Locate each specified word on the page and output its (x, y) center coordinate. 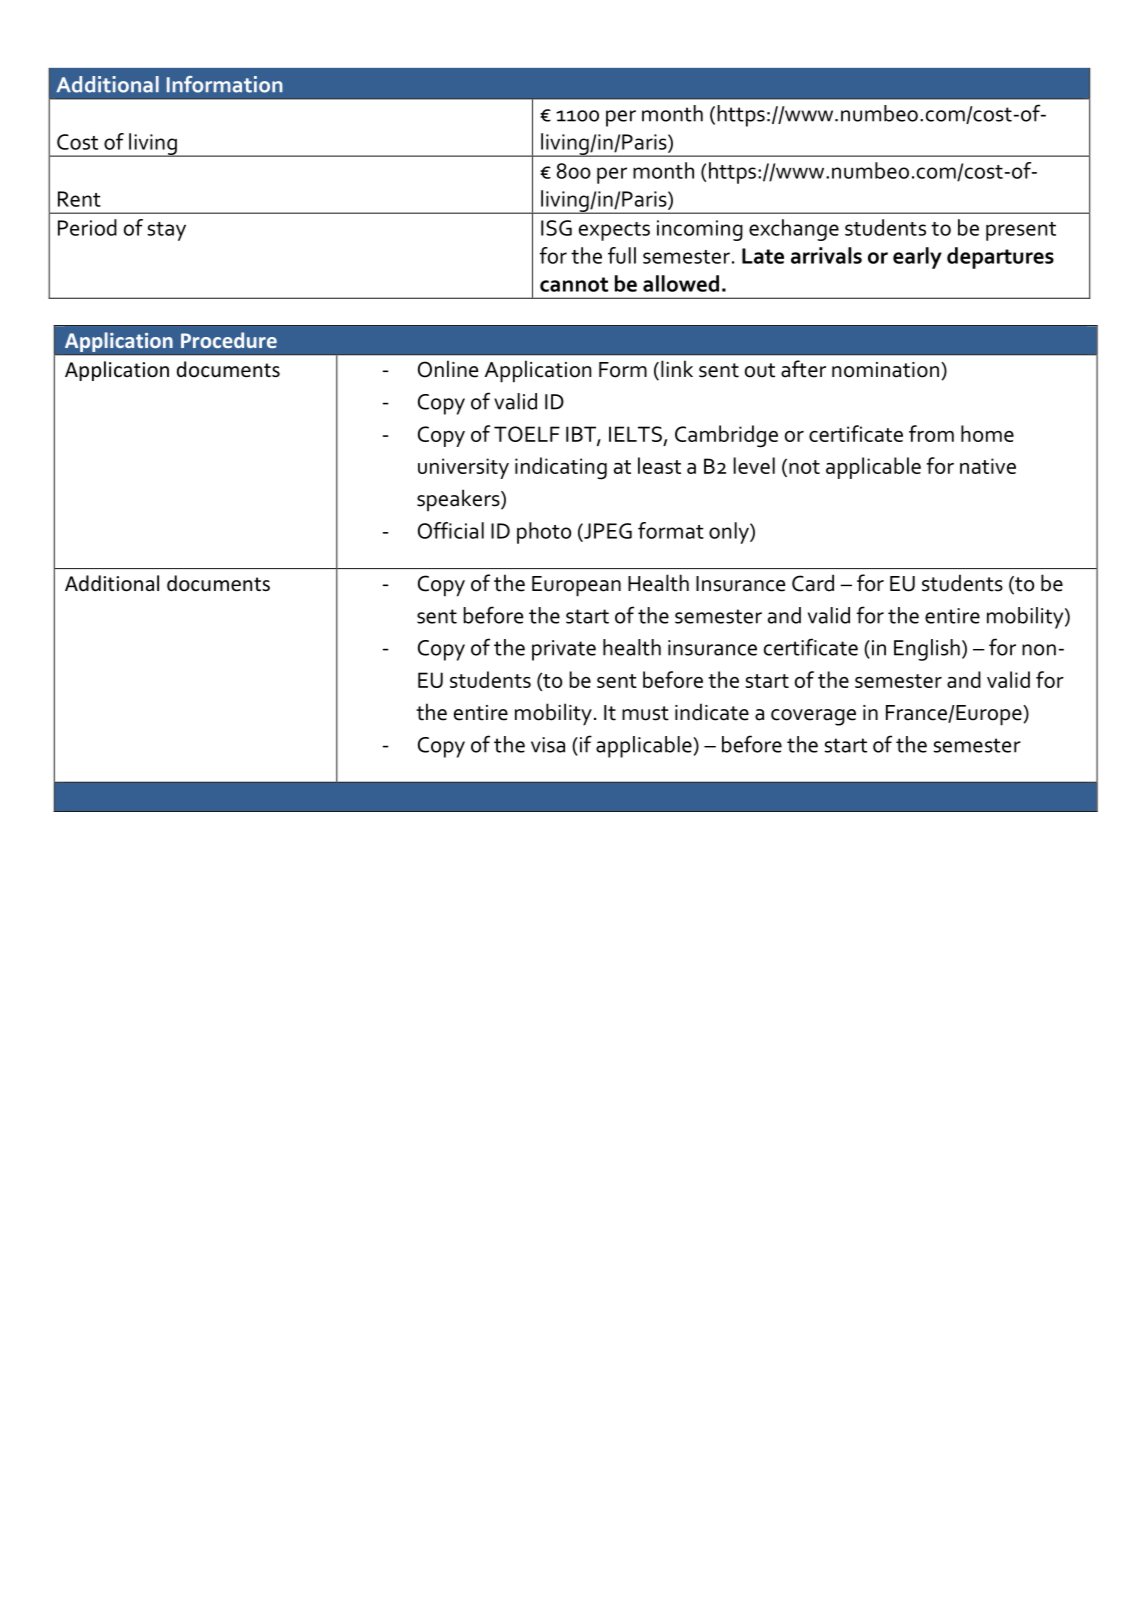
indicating (561, 468)
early (917, 258)
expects (614, 231)
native (988, 466)
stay (167, 231)
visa (548, 745)
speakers (459, 500)
